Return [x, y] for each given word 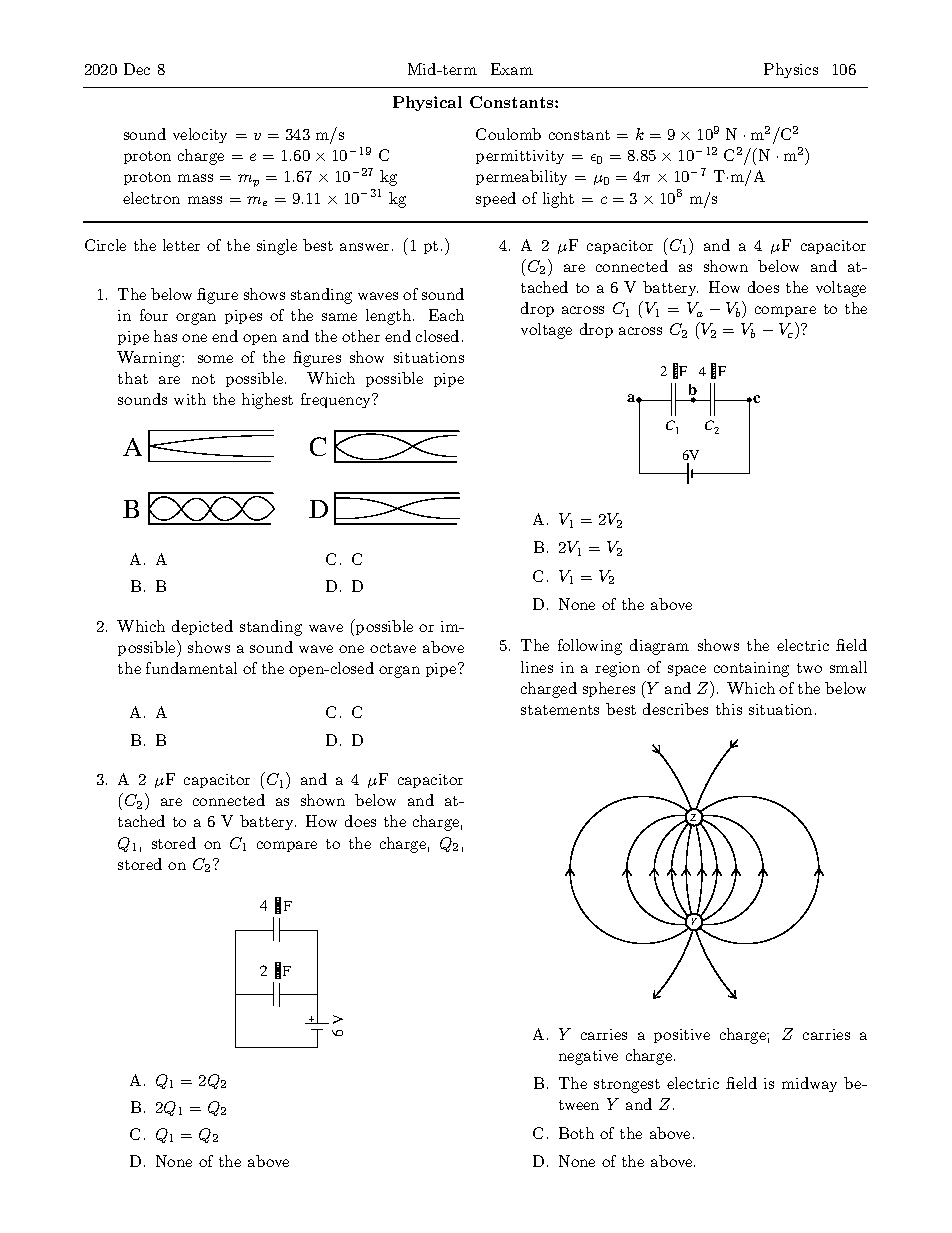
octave [393, 648]
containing [751, 669]
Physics [791, 70]
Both [576, 1133]
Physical [427, 103]
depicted [202, 627]
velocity [200, 135]
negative [588, 1057]
